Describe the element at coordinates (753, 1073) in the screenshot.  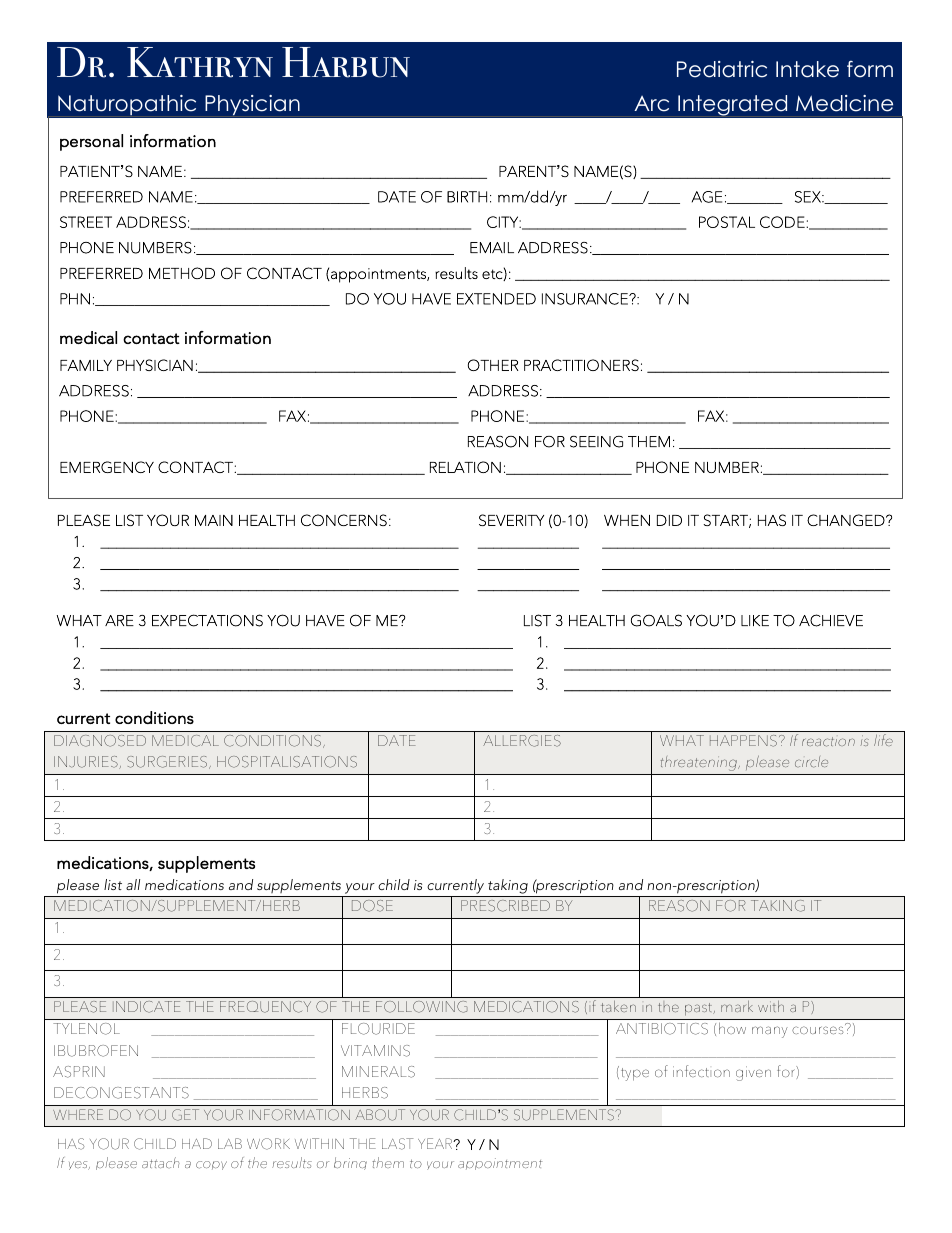
I see `given` at that location.
